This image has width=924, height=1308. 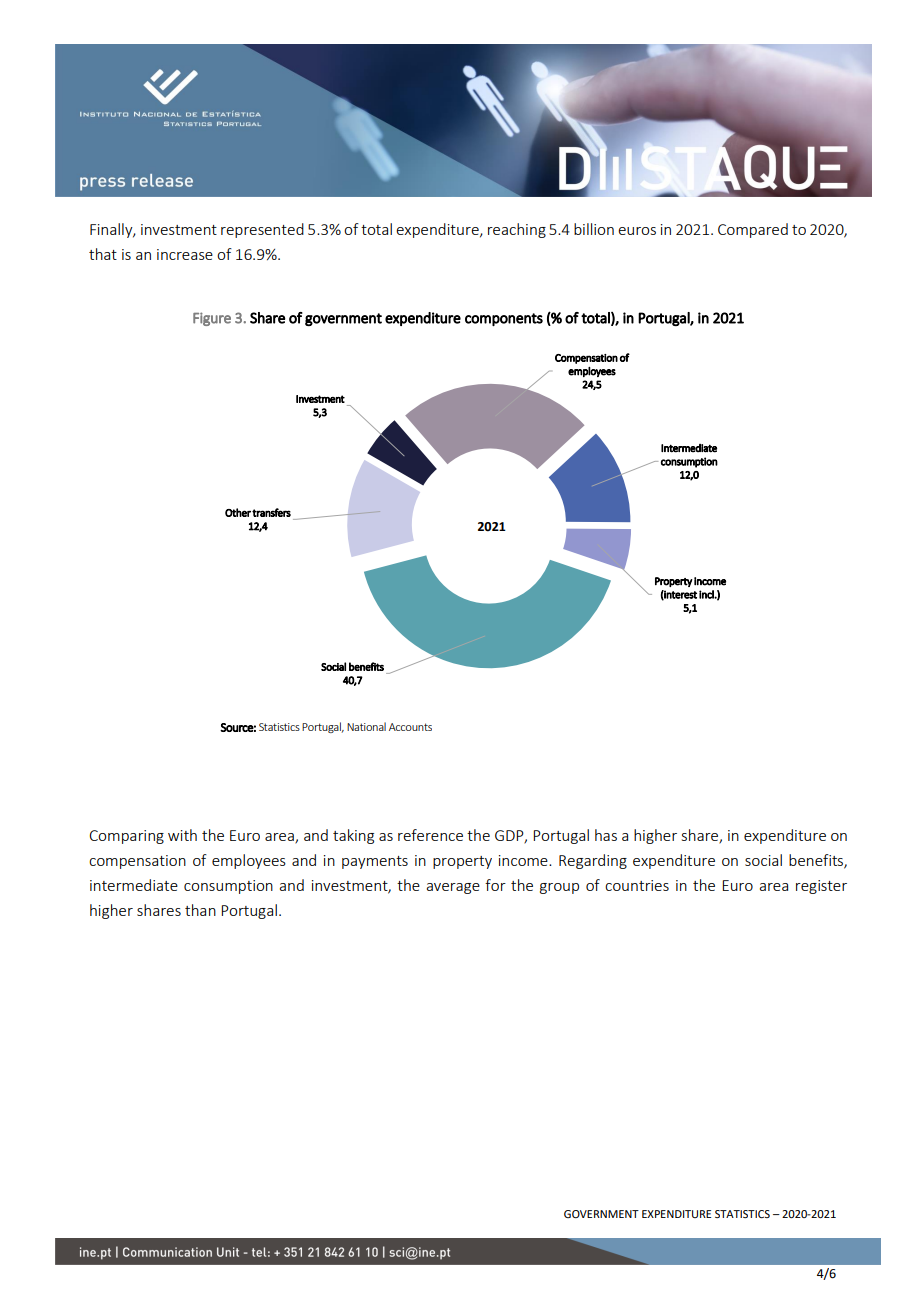 I want to click on transfers, so click(x=271, y=512).
